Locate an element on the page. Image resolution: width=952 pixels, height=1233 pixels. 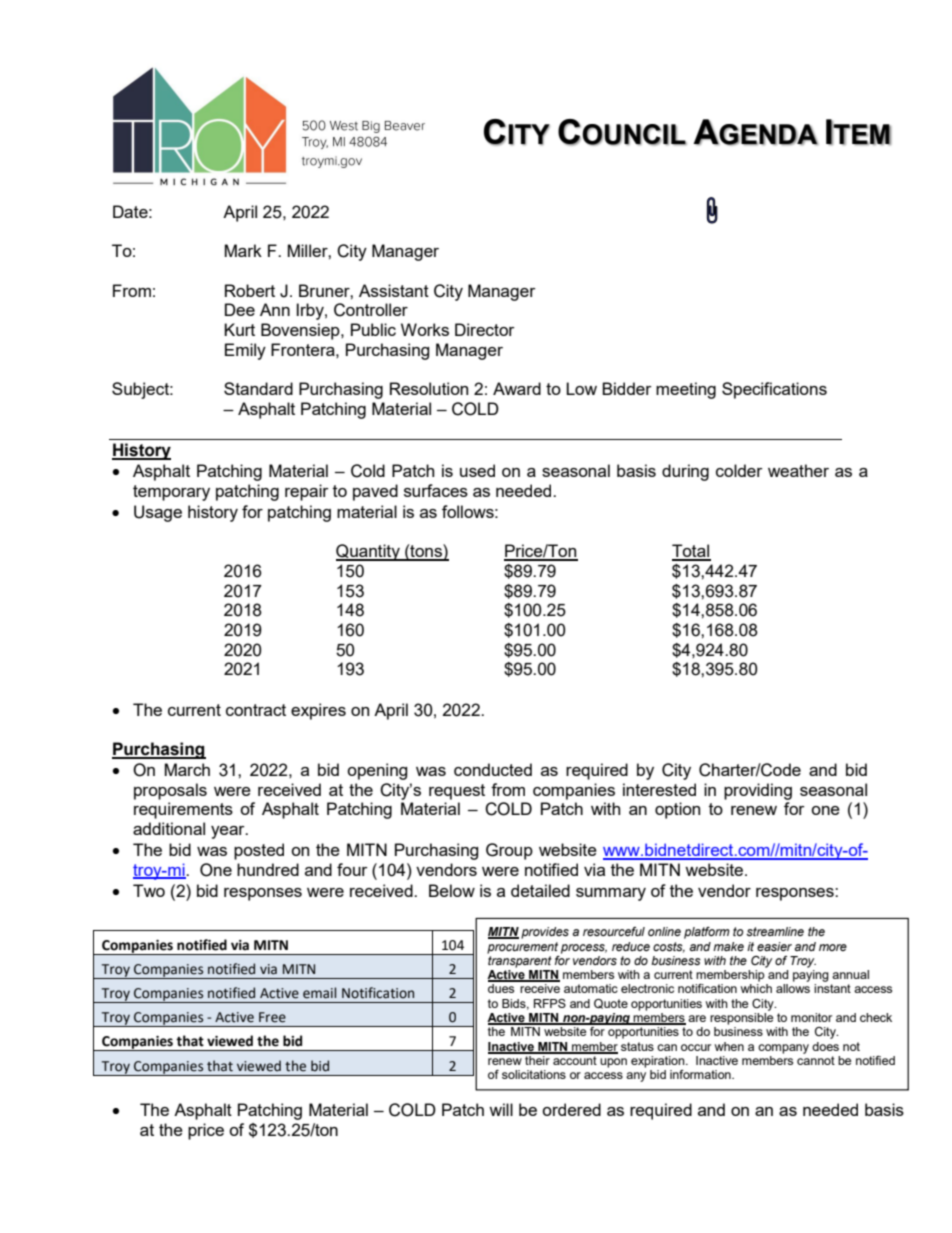
Usage is located at coordinates (158, 513).
